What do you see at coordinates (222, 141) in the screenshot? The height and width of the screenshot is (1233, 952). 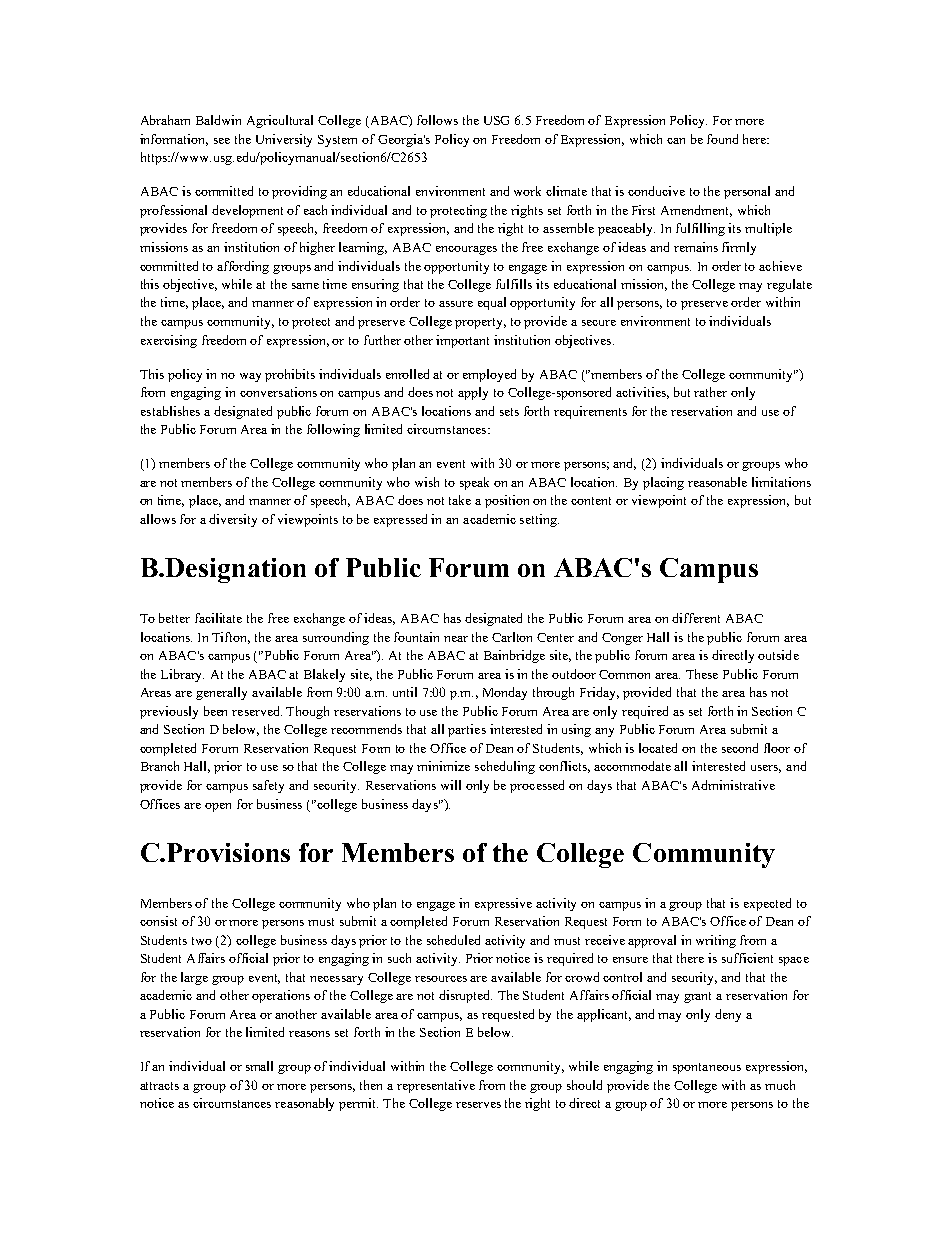 I see `see` at bounding box center [222, 141].
